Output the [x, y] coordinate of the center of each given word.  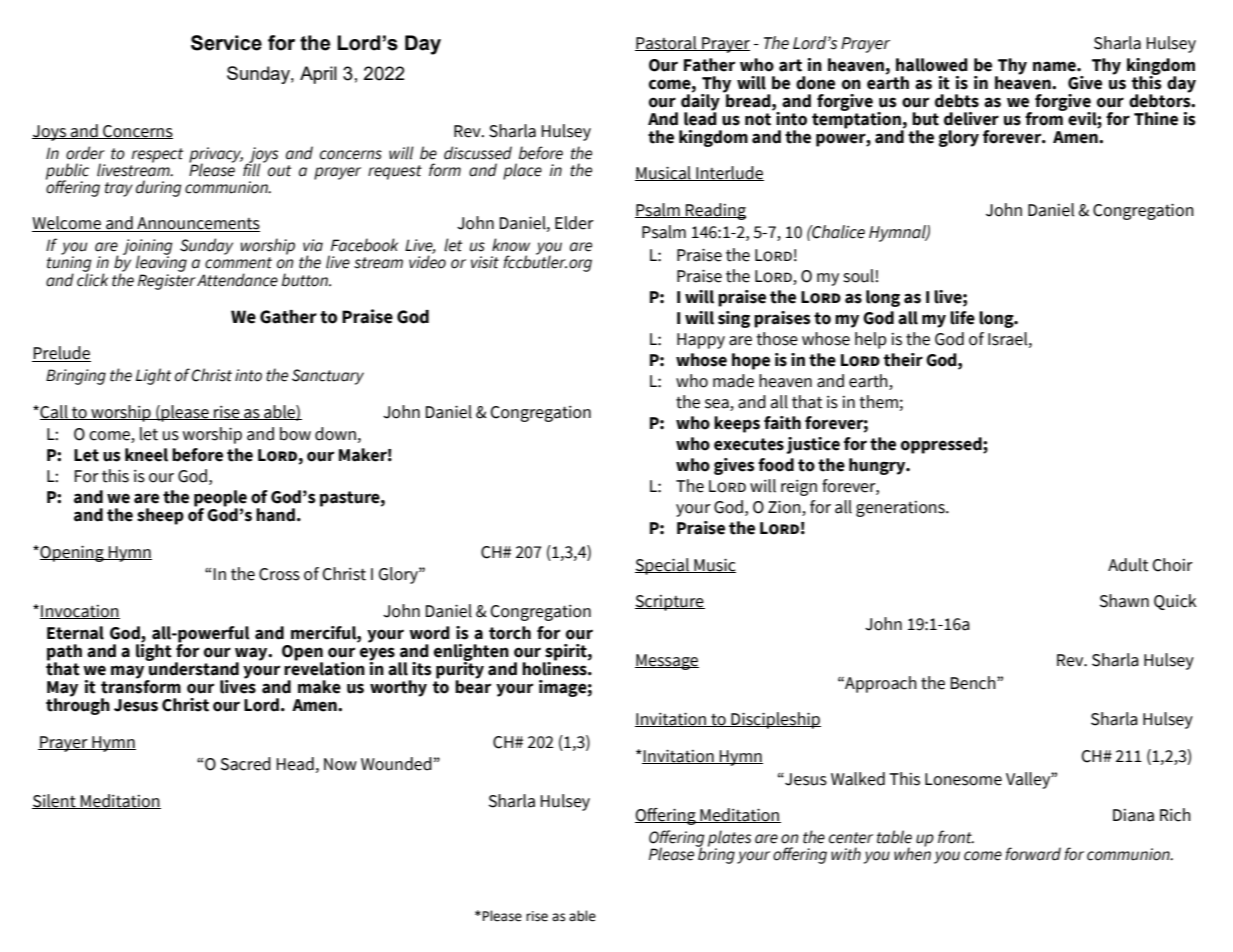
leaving [161, 264]
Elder [574, 223]
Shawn [1124, 601]
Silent [55, 801]
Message [667, 662]
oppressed [942, 445]
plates [729, 839]
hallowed [932, 65]
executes [749, 444]
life [962, 318]
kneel [146, 455]
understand [193, 668]
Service [226, 43]
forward [1033, 854]
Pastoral [667, 43]
